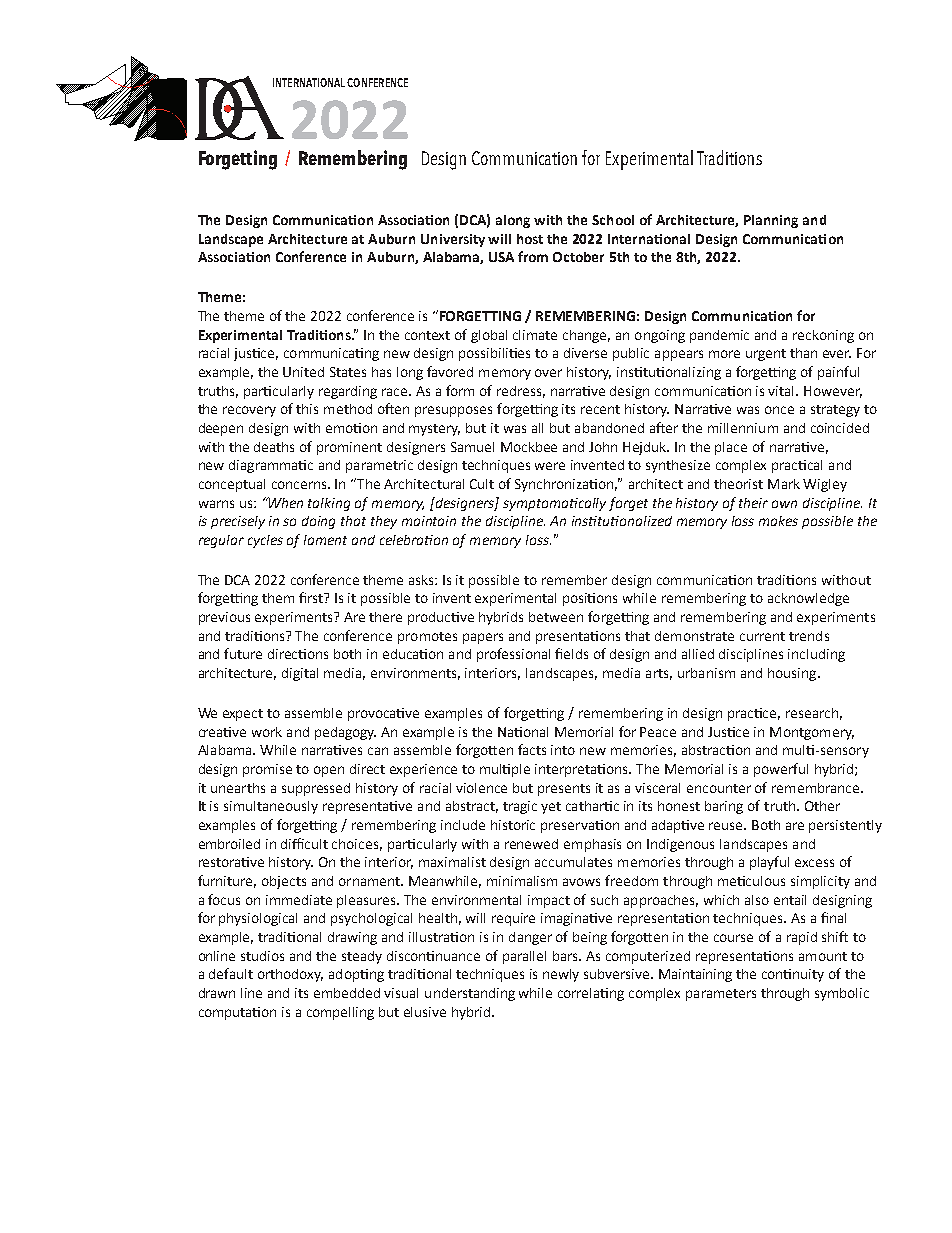  Describe the element at coordinates (771, 221) in the document. I see `Planning` at that location.
